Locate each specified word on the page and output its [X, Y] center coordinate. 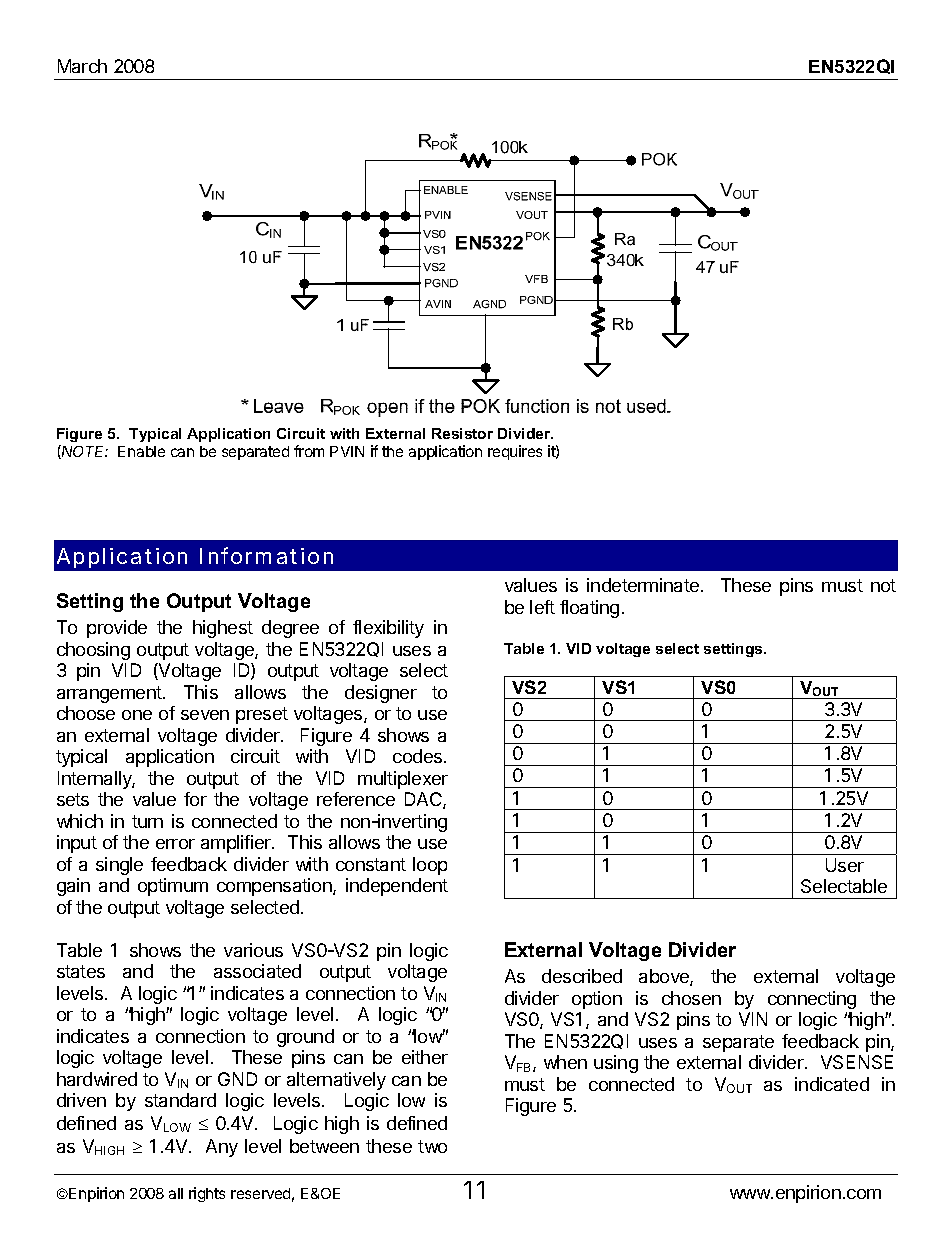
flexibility [388, 629]
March [82, 66]
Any [222, 1148]
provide [117, 629]
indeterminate [644, 585]
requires [515, 452]
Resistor [462, 433]
